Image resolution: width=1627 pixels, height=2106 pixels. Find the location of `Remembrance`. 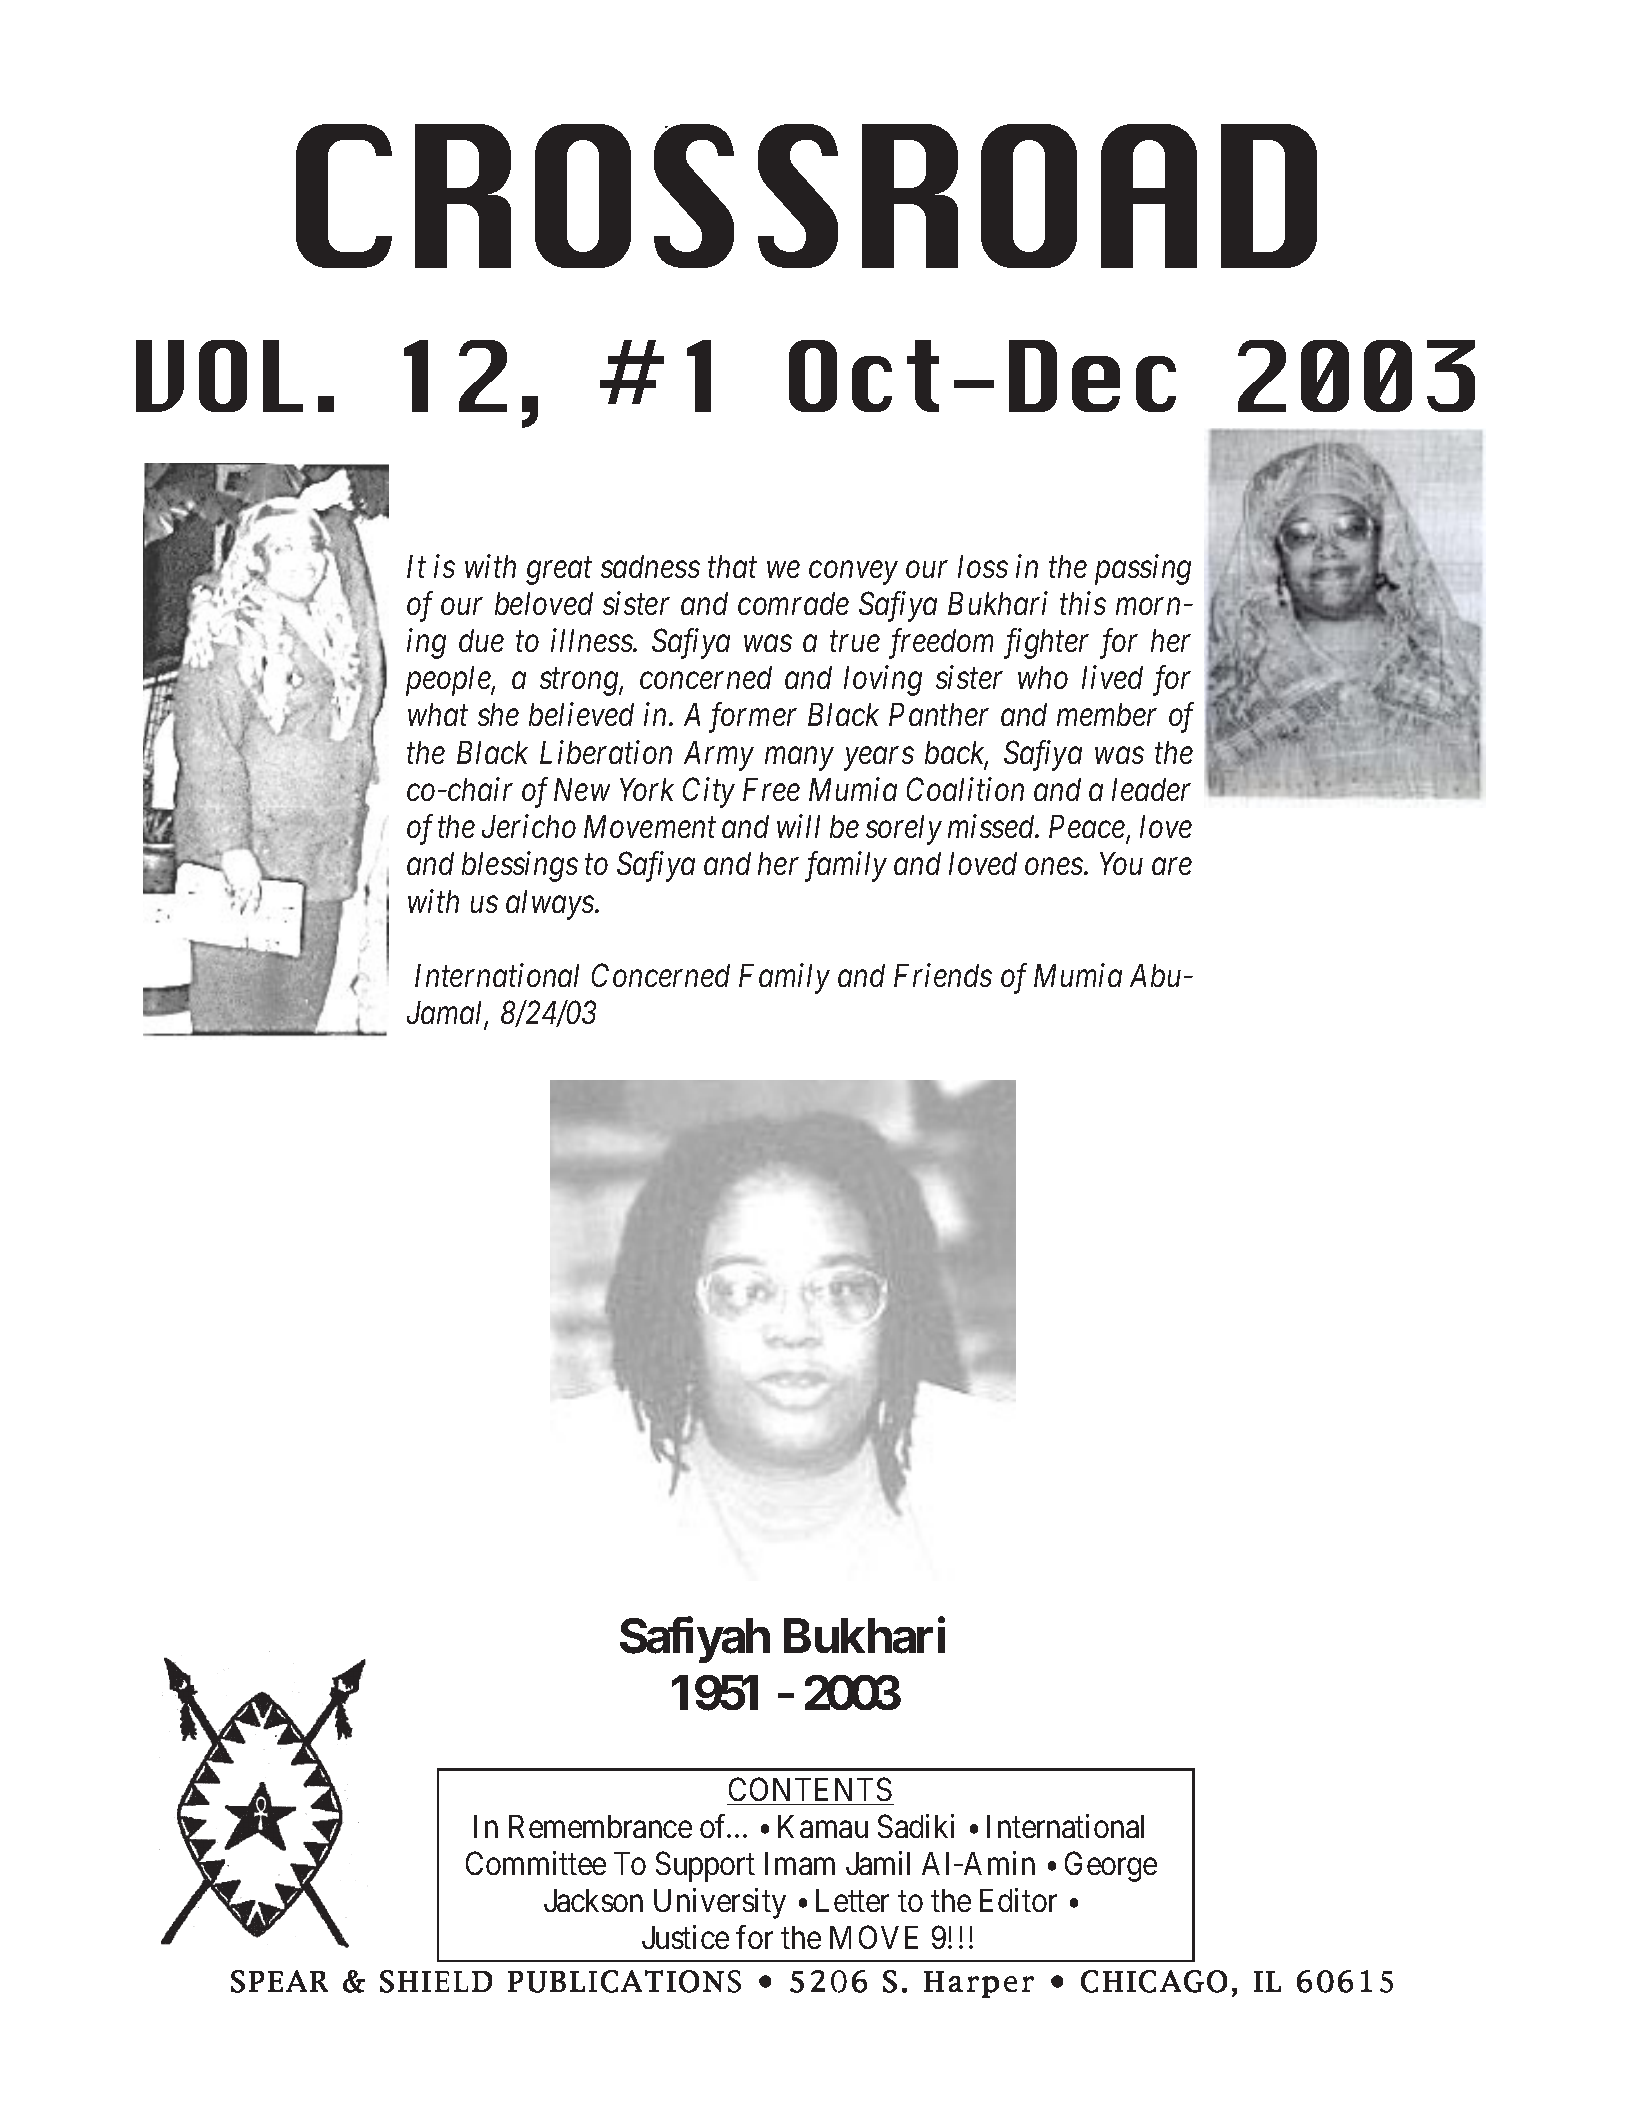

Remembrance is located at coordinates (600, 1826).
